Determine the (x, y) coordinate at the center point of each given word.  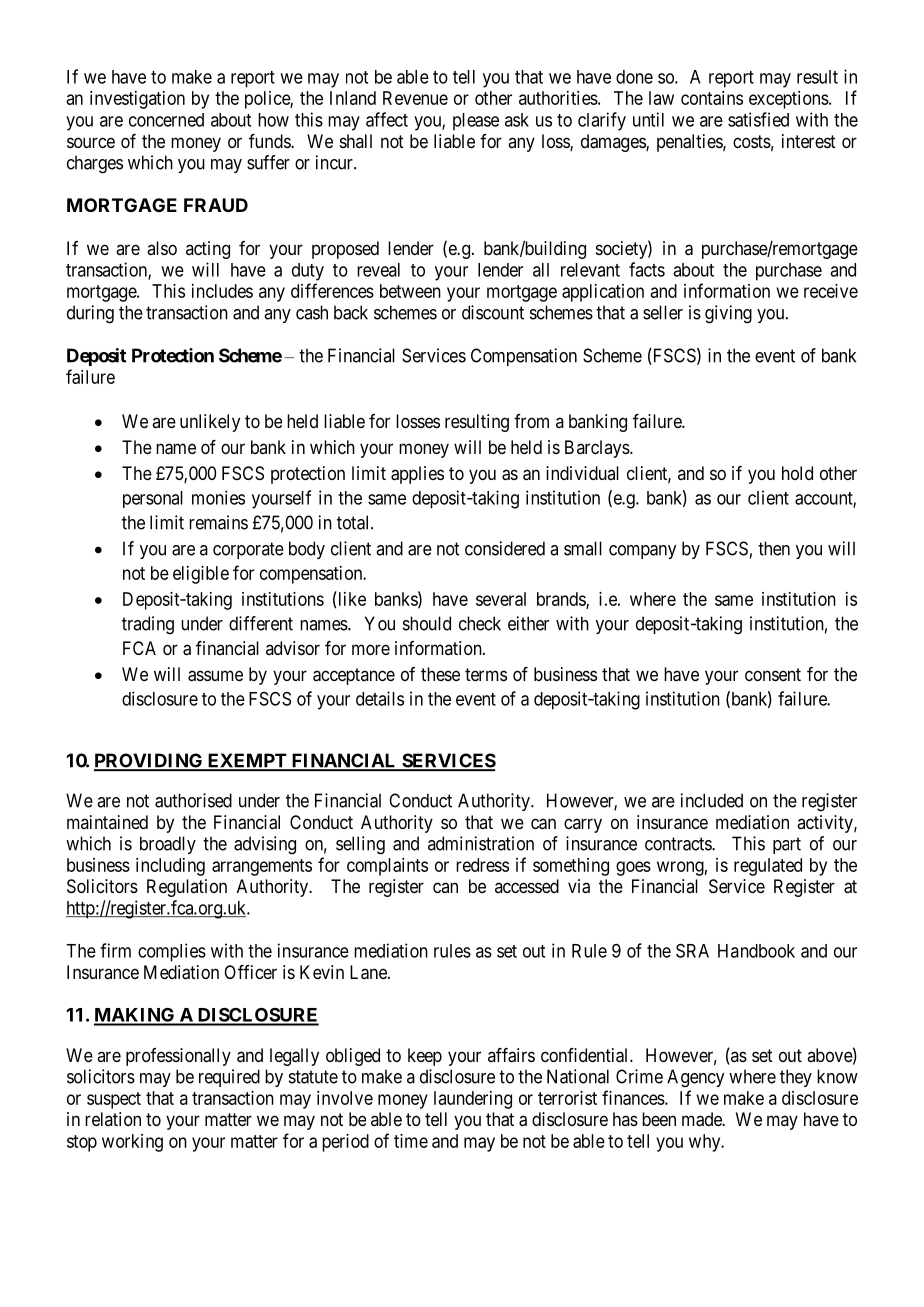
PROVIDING (149, 761)
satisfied (758, 119)
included (712, 800)
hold (797, 473)
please (476, 122)
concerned (166, 120)
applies (417, 475)
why (706, 1143)
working (132, 1143)
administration (481, 843)
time (411, 1141)
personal (153, 499)
